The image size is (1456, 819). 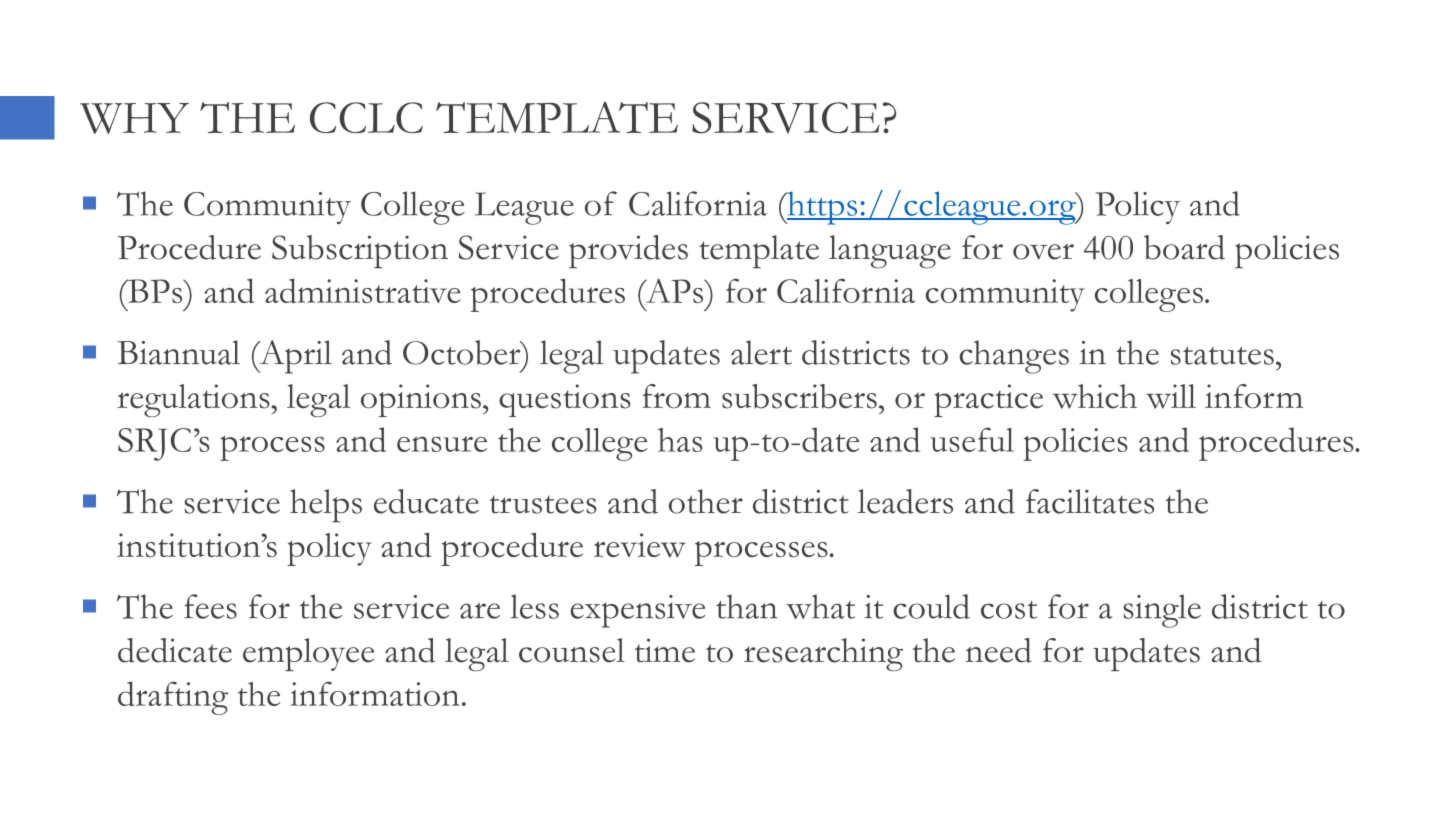 What do you see at coordinates (1184, 247) in the document?
I see `board` at bounding box center [1184, 247].
